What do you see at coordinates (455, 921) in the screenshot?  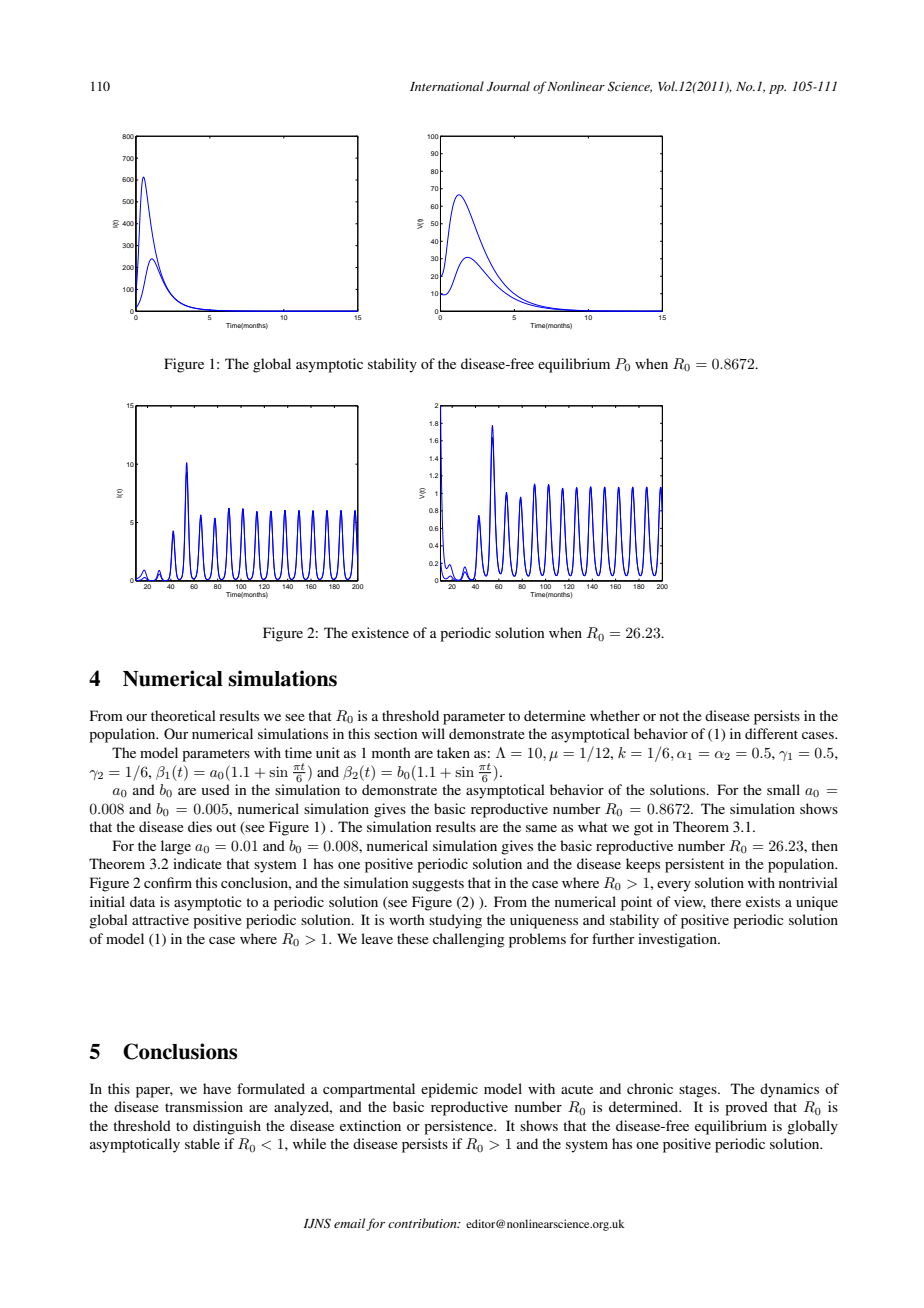 I see `studying` at bounding box center [455, 921].
